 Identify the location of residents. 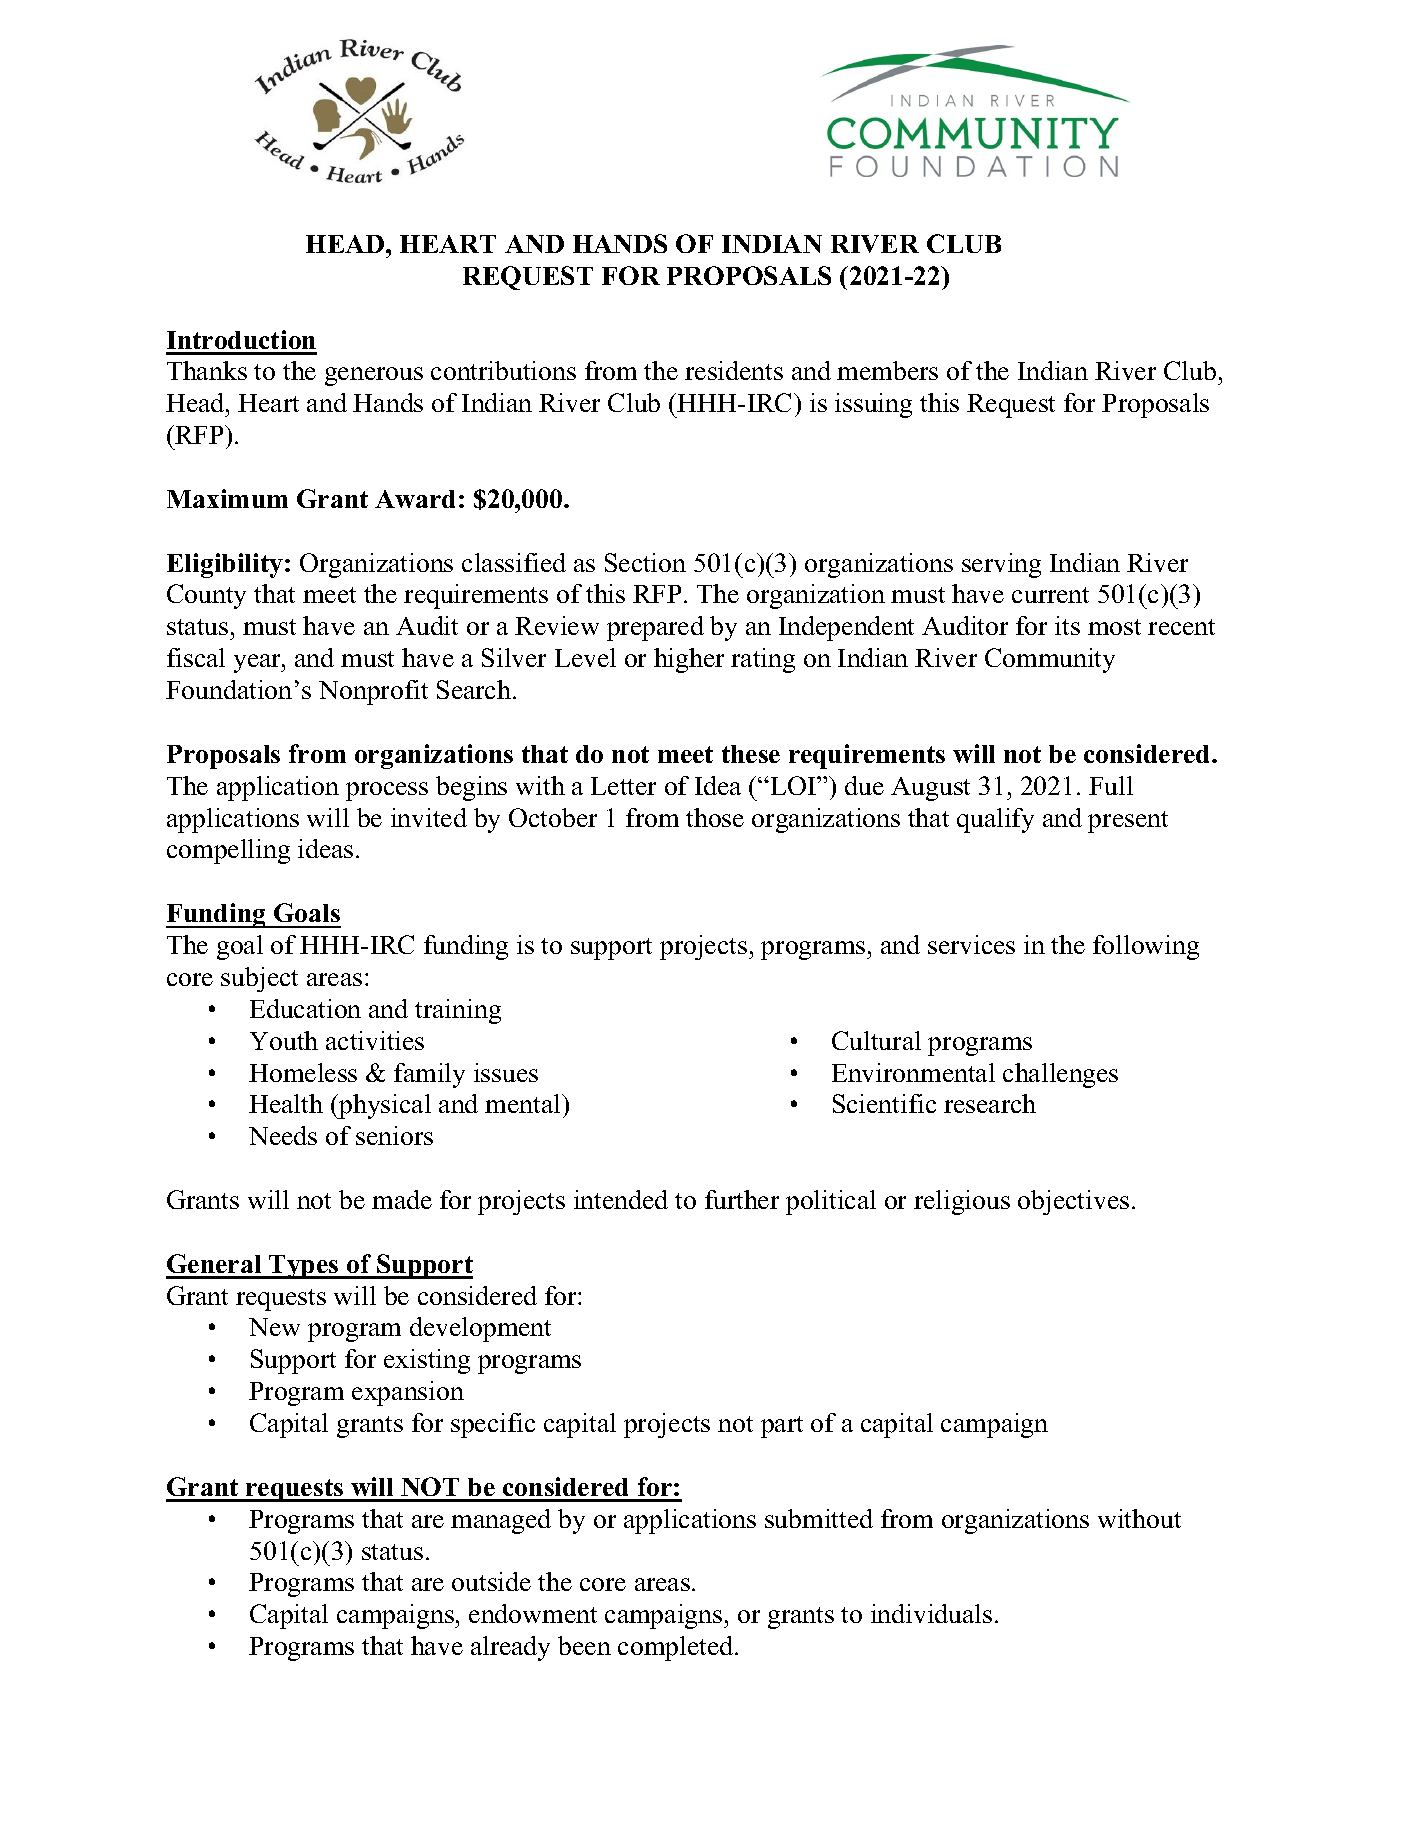
(734, 370).
